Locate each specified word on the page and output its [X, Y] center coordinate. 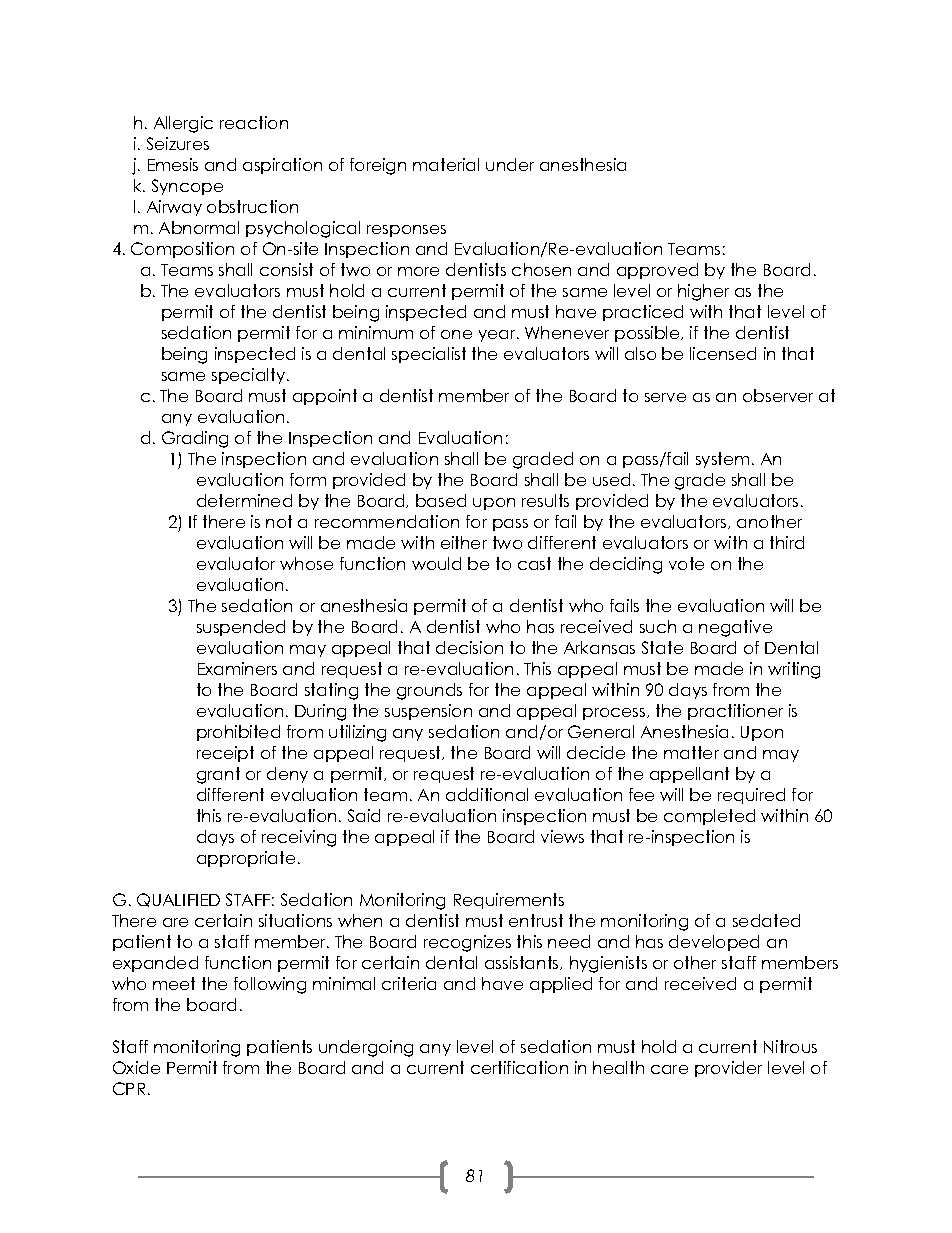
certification [519, 1067]
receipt [225, 754]
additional [487, 794]
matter [691, 752]
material [446, 164]
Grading [195, 439]
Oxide [136, 1067]
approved [657, 271]
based [441, 500]
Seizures [178, 143]
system [722, 460]
